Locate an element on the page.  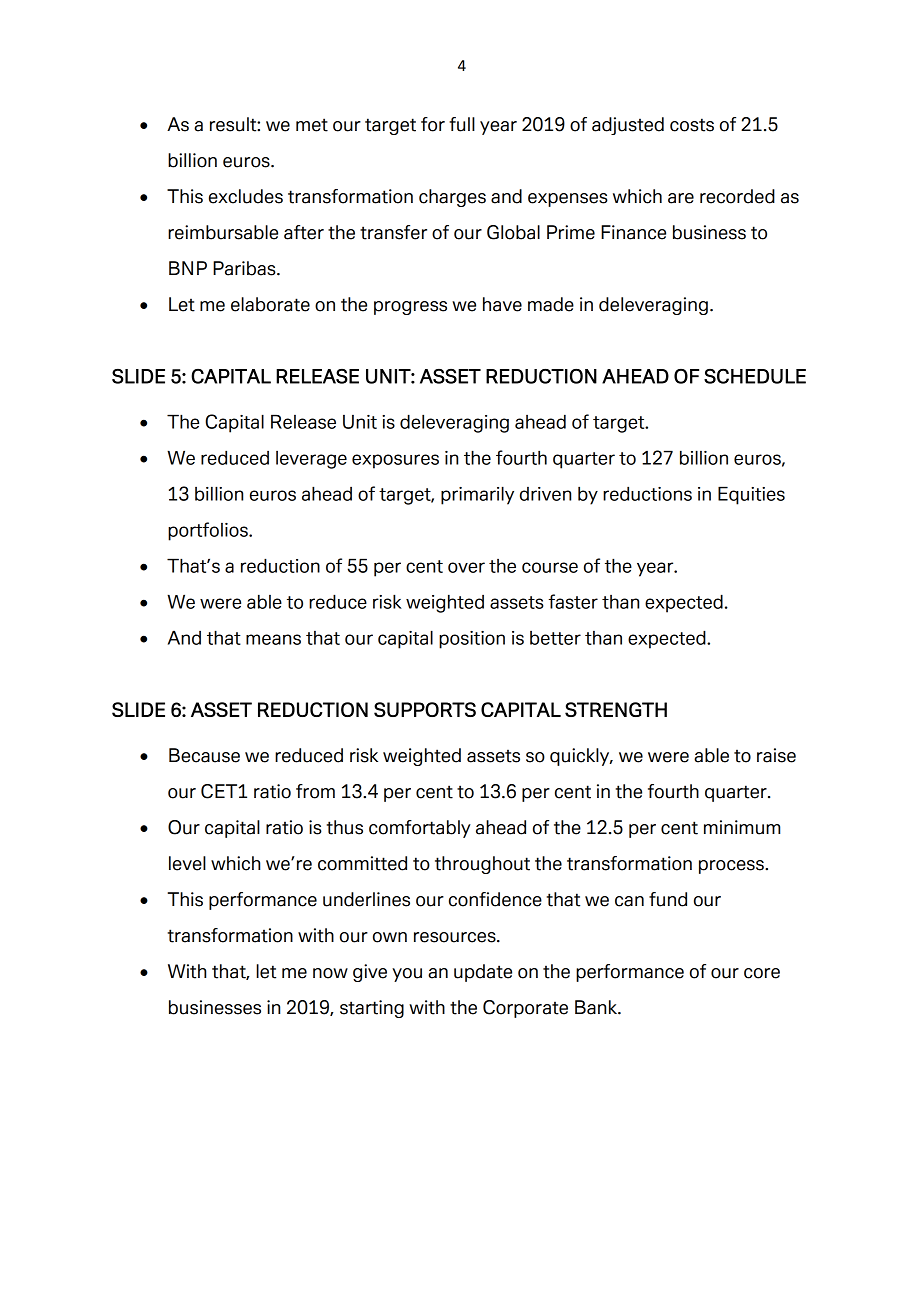
primarily is located at coordinates (477, 495).
